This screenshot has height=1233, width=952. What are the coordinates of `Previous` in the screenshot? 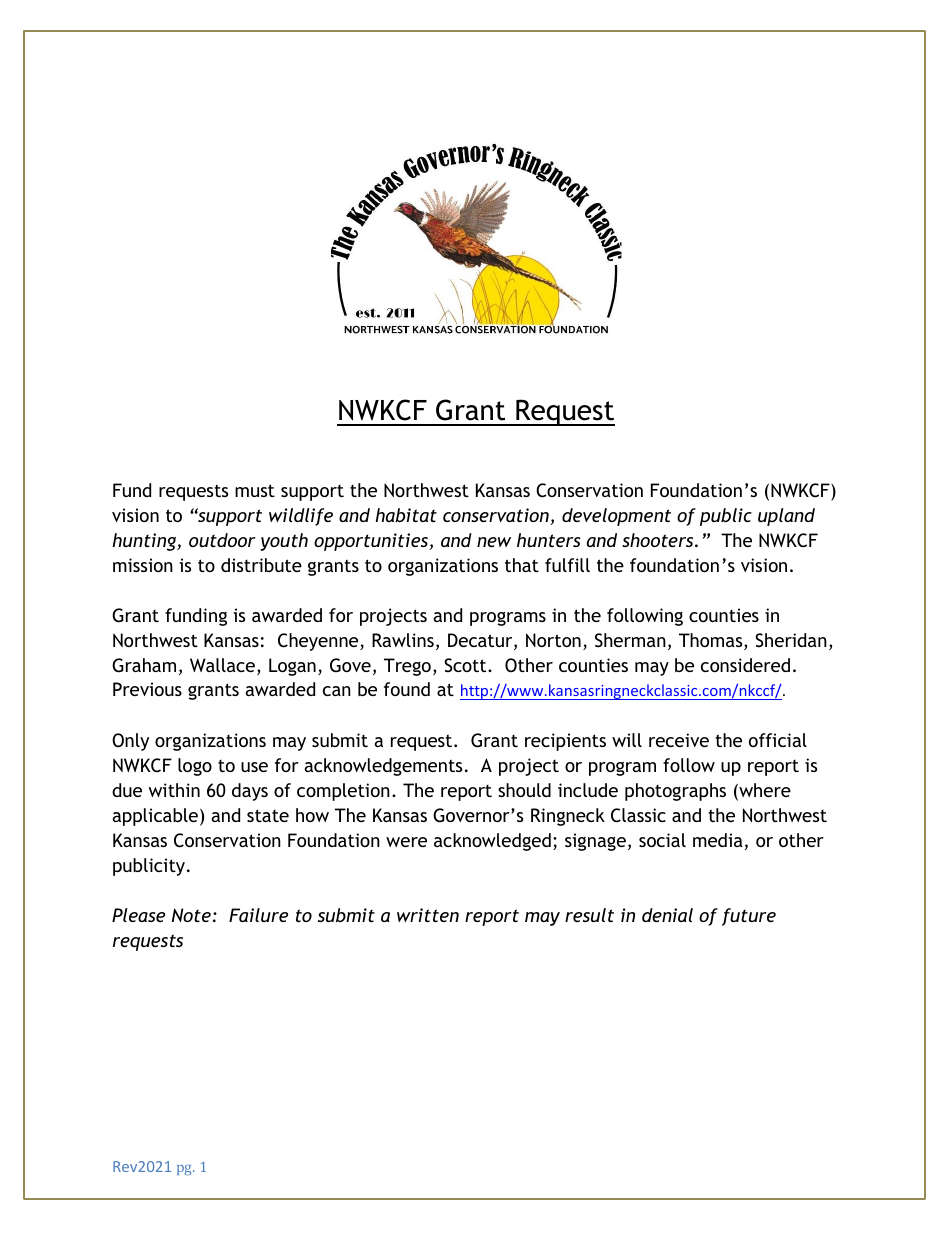 It's located at (147, 689).
